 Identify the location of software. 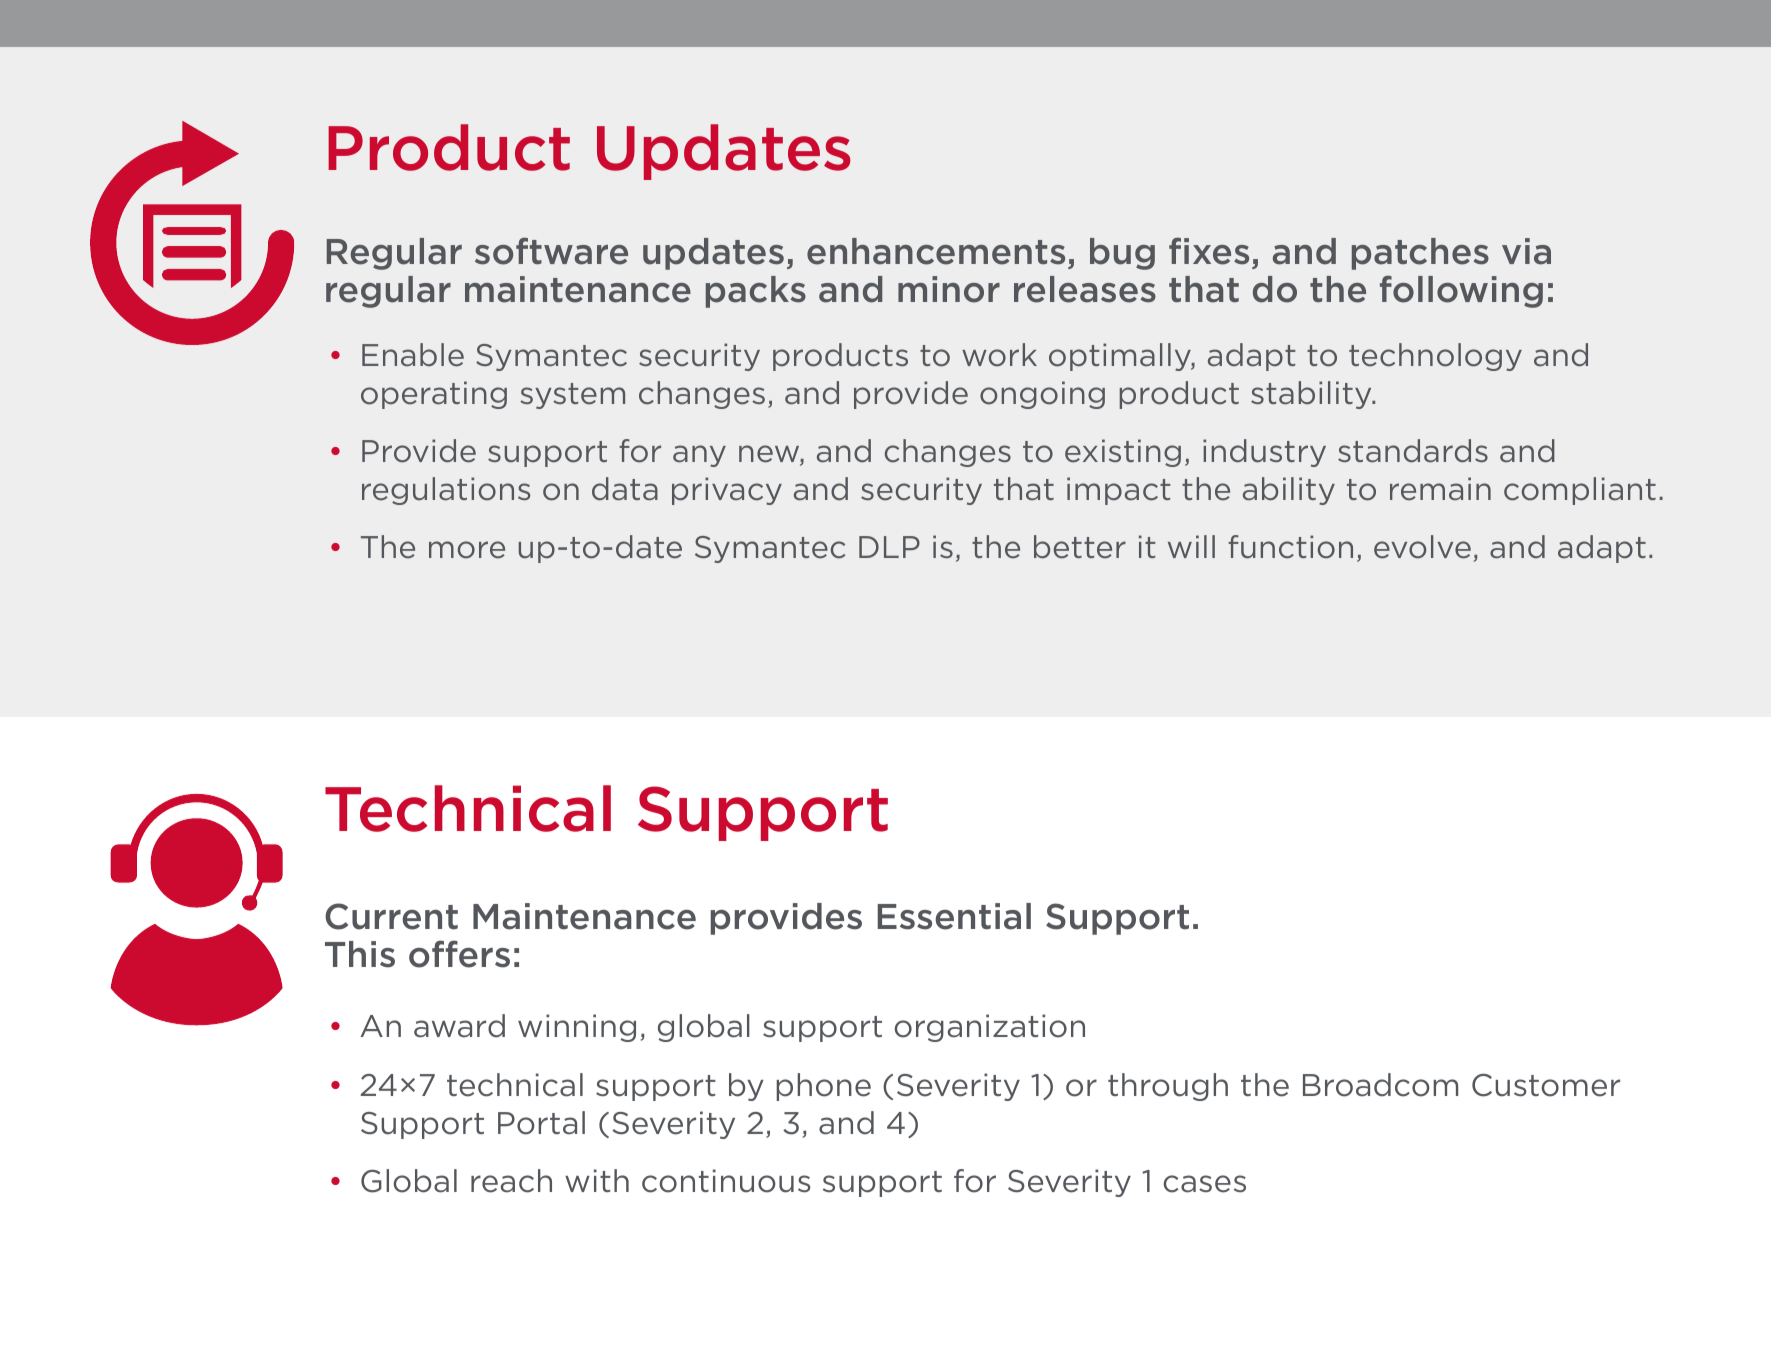
(551, 251).
